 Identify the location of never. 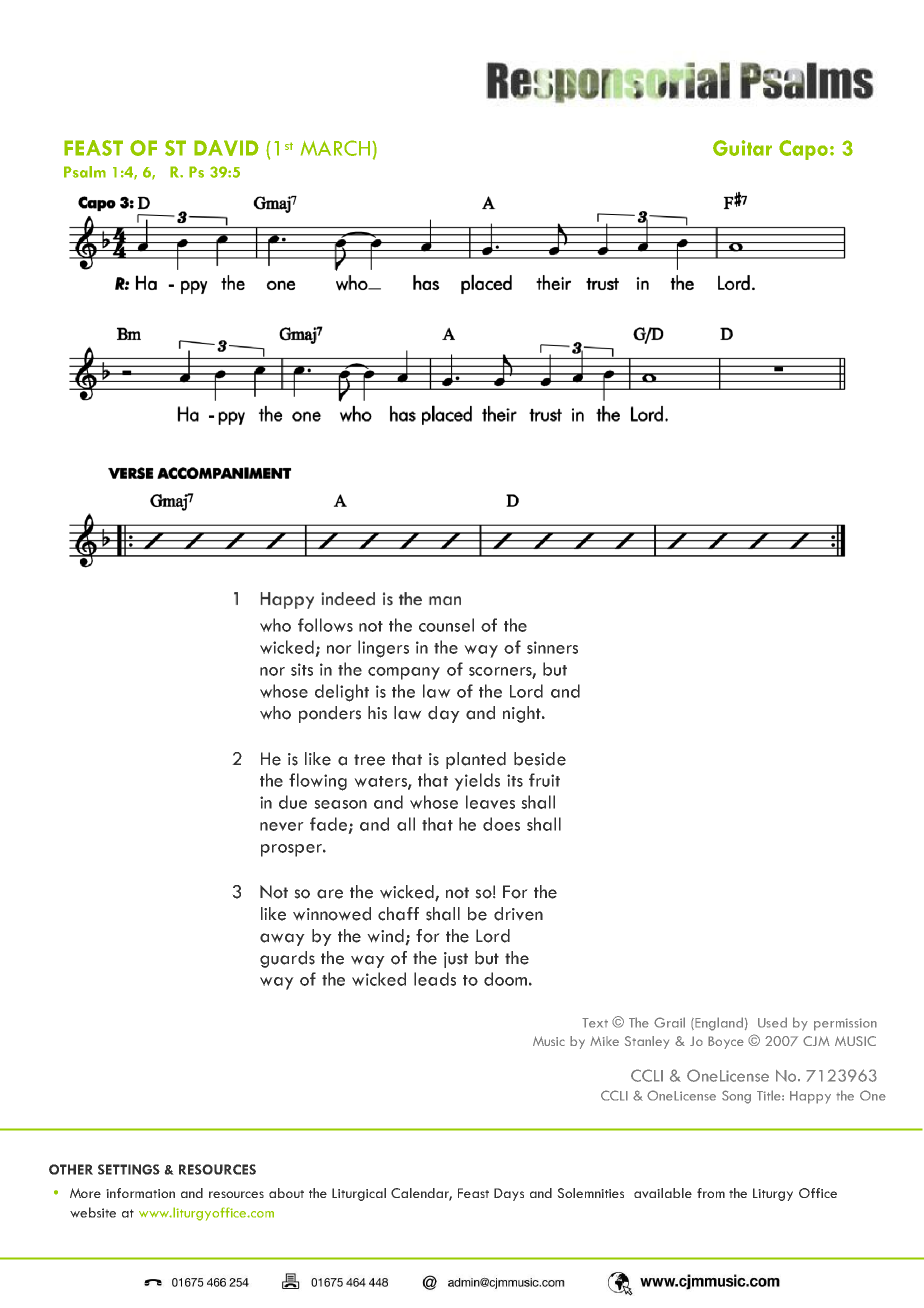
(282, 826).
